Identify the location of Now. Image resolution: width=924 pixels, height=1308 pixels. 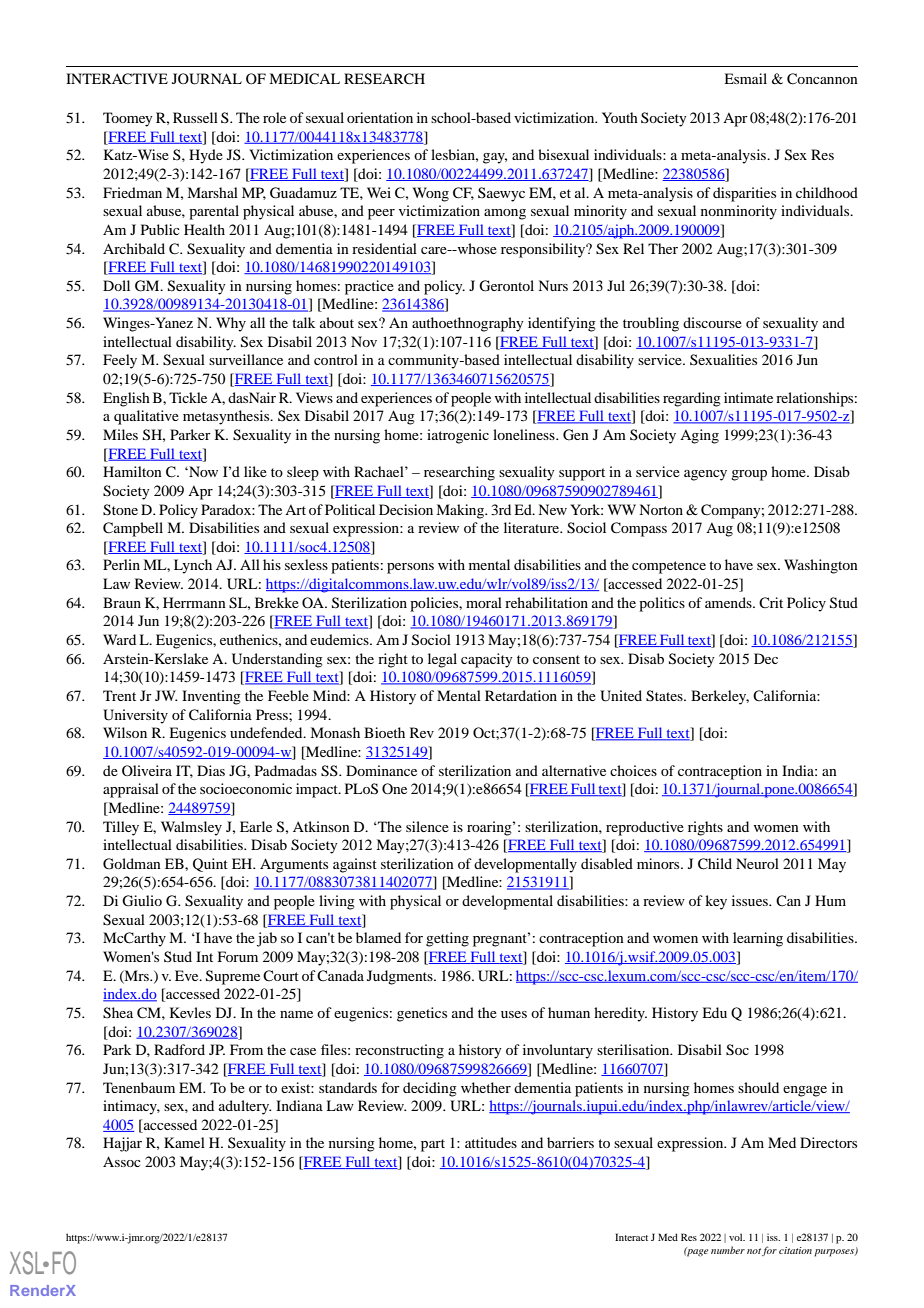
(202, 471).
